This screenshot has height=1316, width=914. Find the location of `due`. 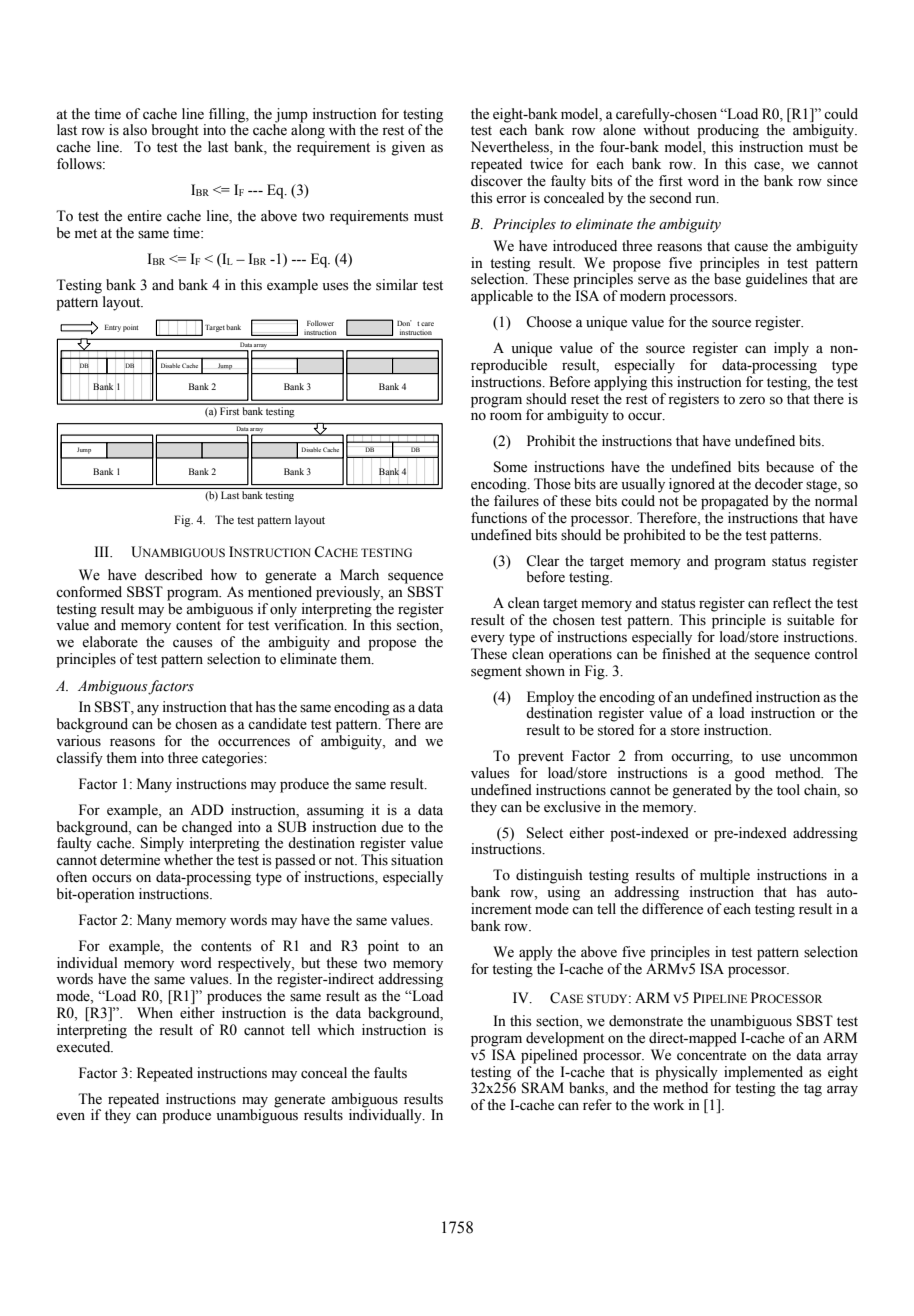

due is located at coordinates (392, 827).
